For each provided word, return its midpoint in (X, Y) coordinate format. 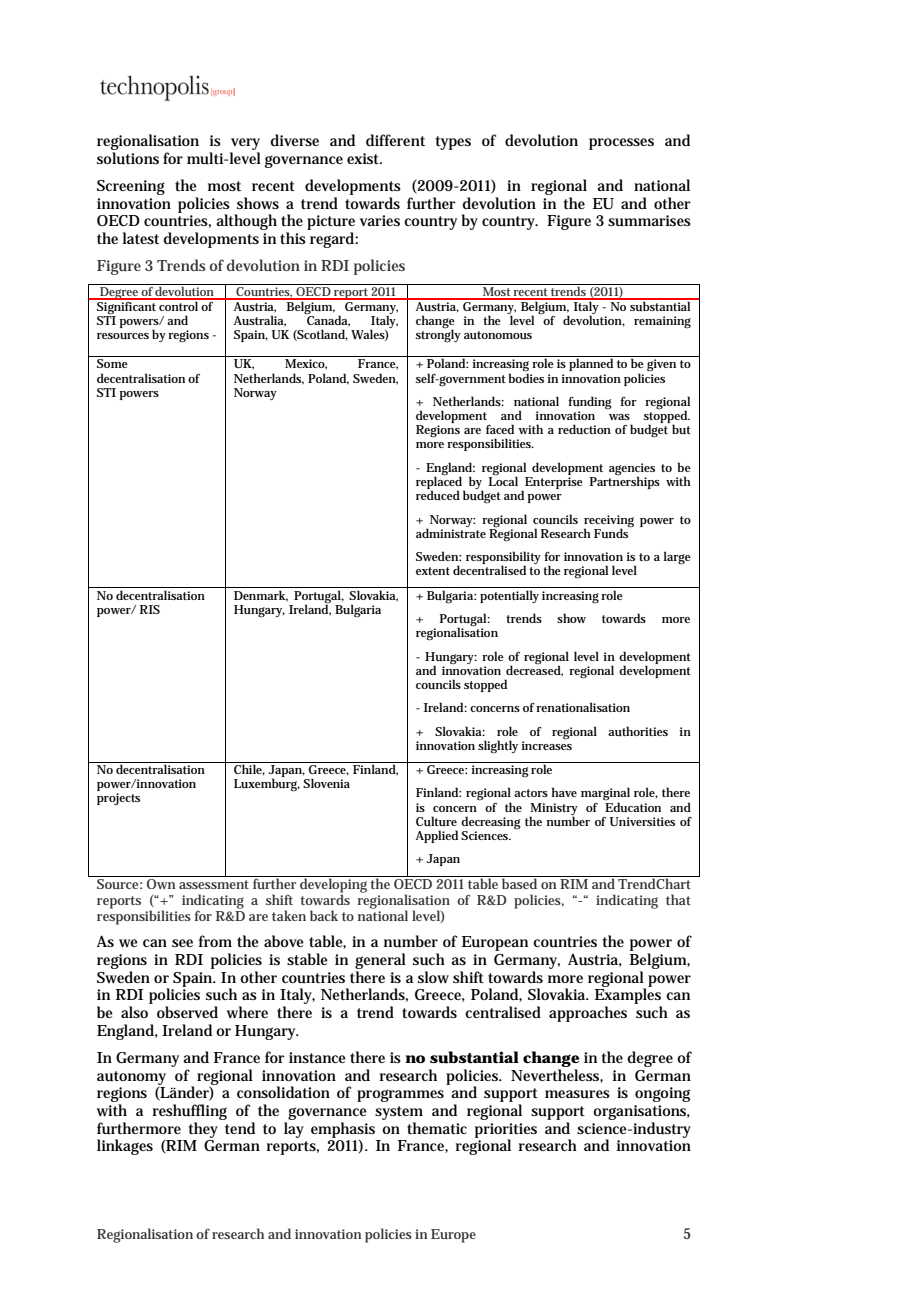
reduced (438, 494)
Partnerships (624, 481)
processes (621, 144)
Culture (436, 821)
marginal (605, 795)
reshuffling (190, 1112)
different (395, 140)
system (399, 1113)
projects (118, 799)
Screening (131, 187)
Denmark (261, 596)
